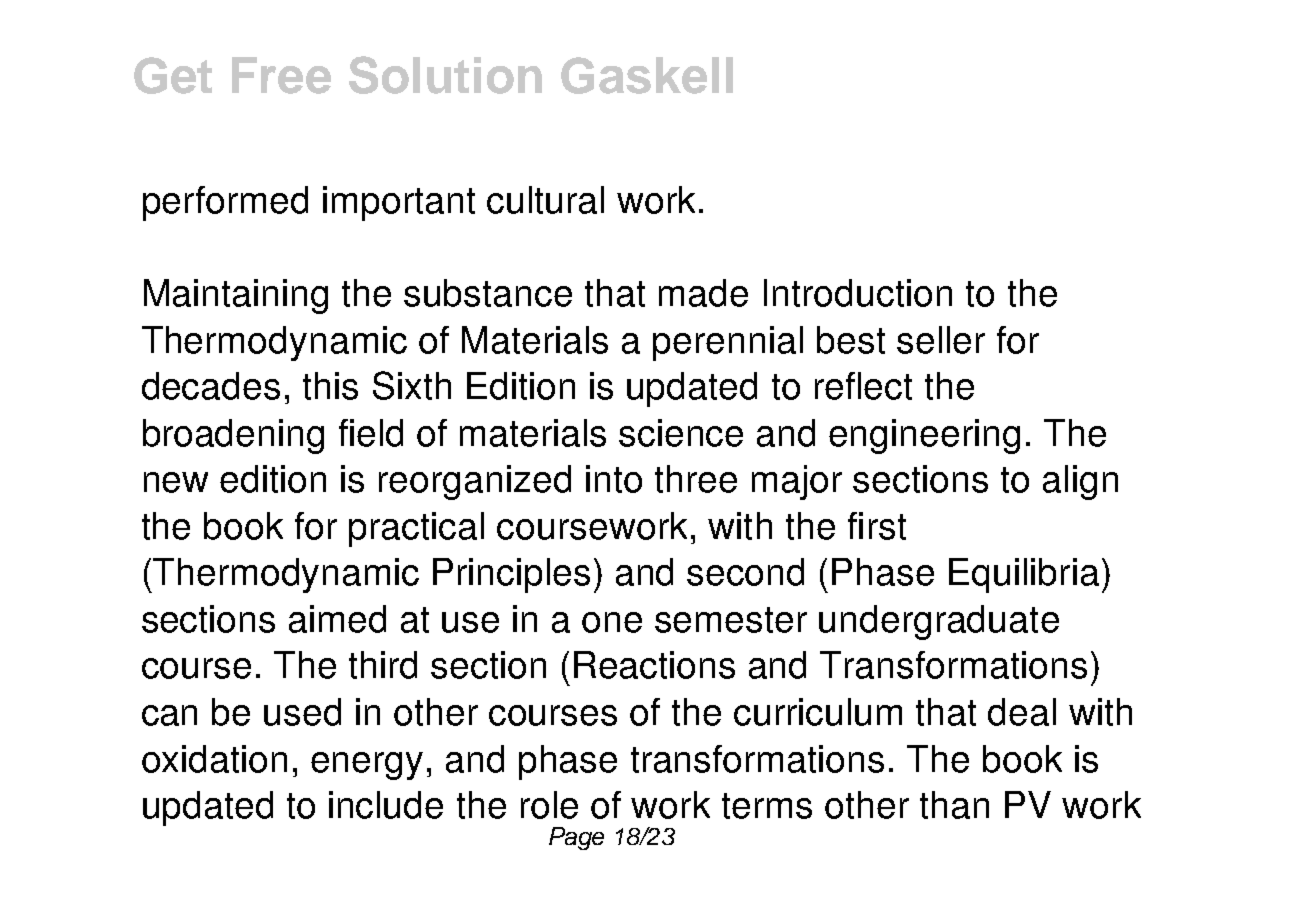 Image resolution: width=1303 pixels, height=924 pixels. Describe the element at coordinates (236, 296) in the screenshot. I see `Maintaining` at that location.
